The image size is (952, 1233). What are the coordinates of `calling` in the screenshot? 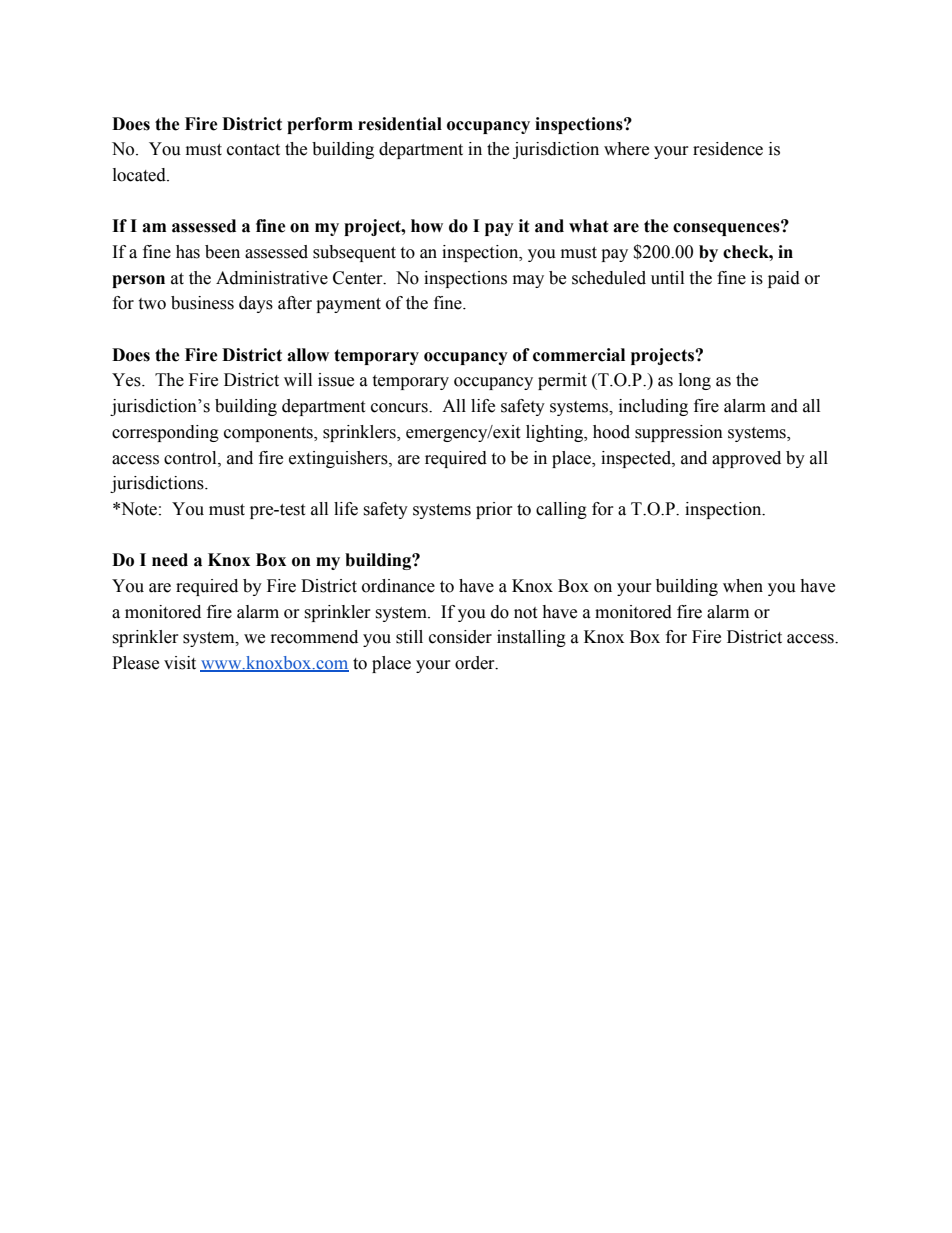 It's located at (561, 510).
